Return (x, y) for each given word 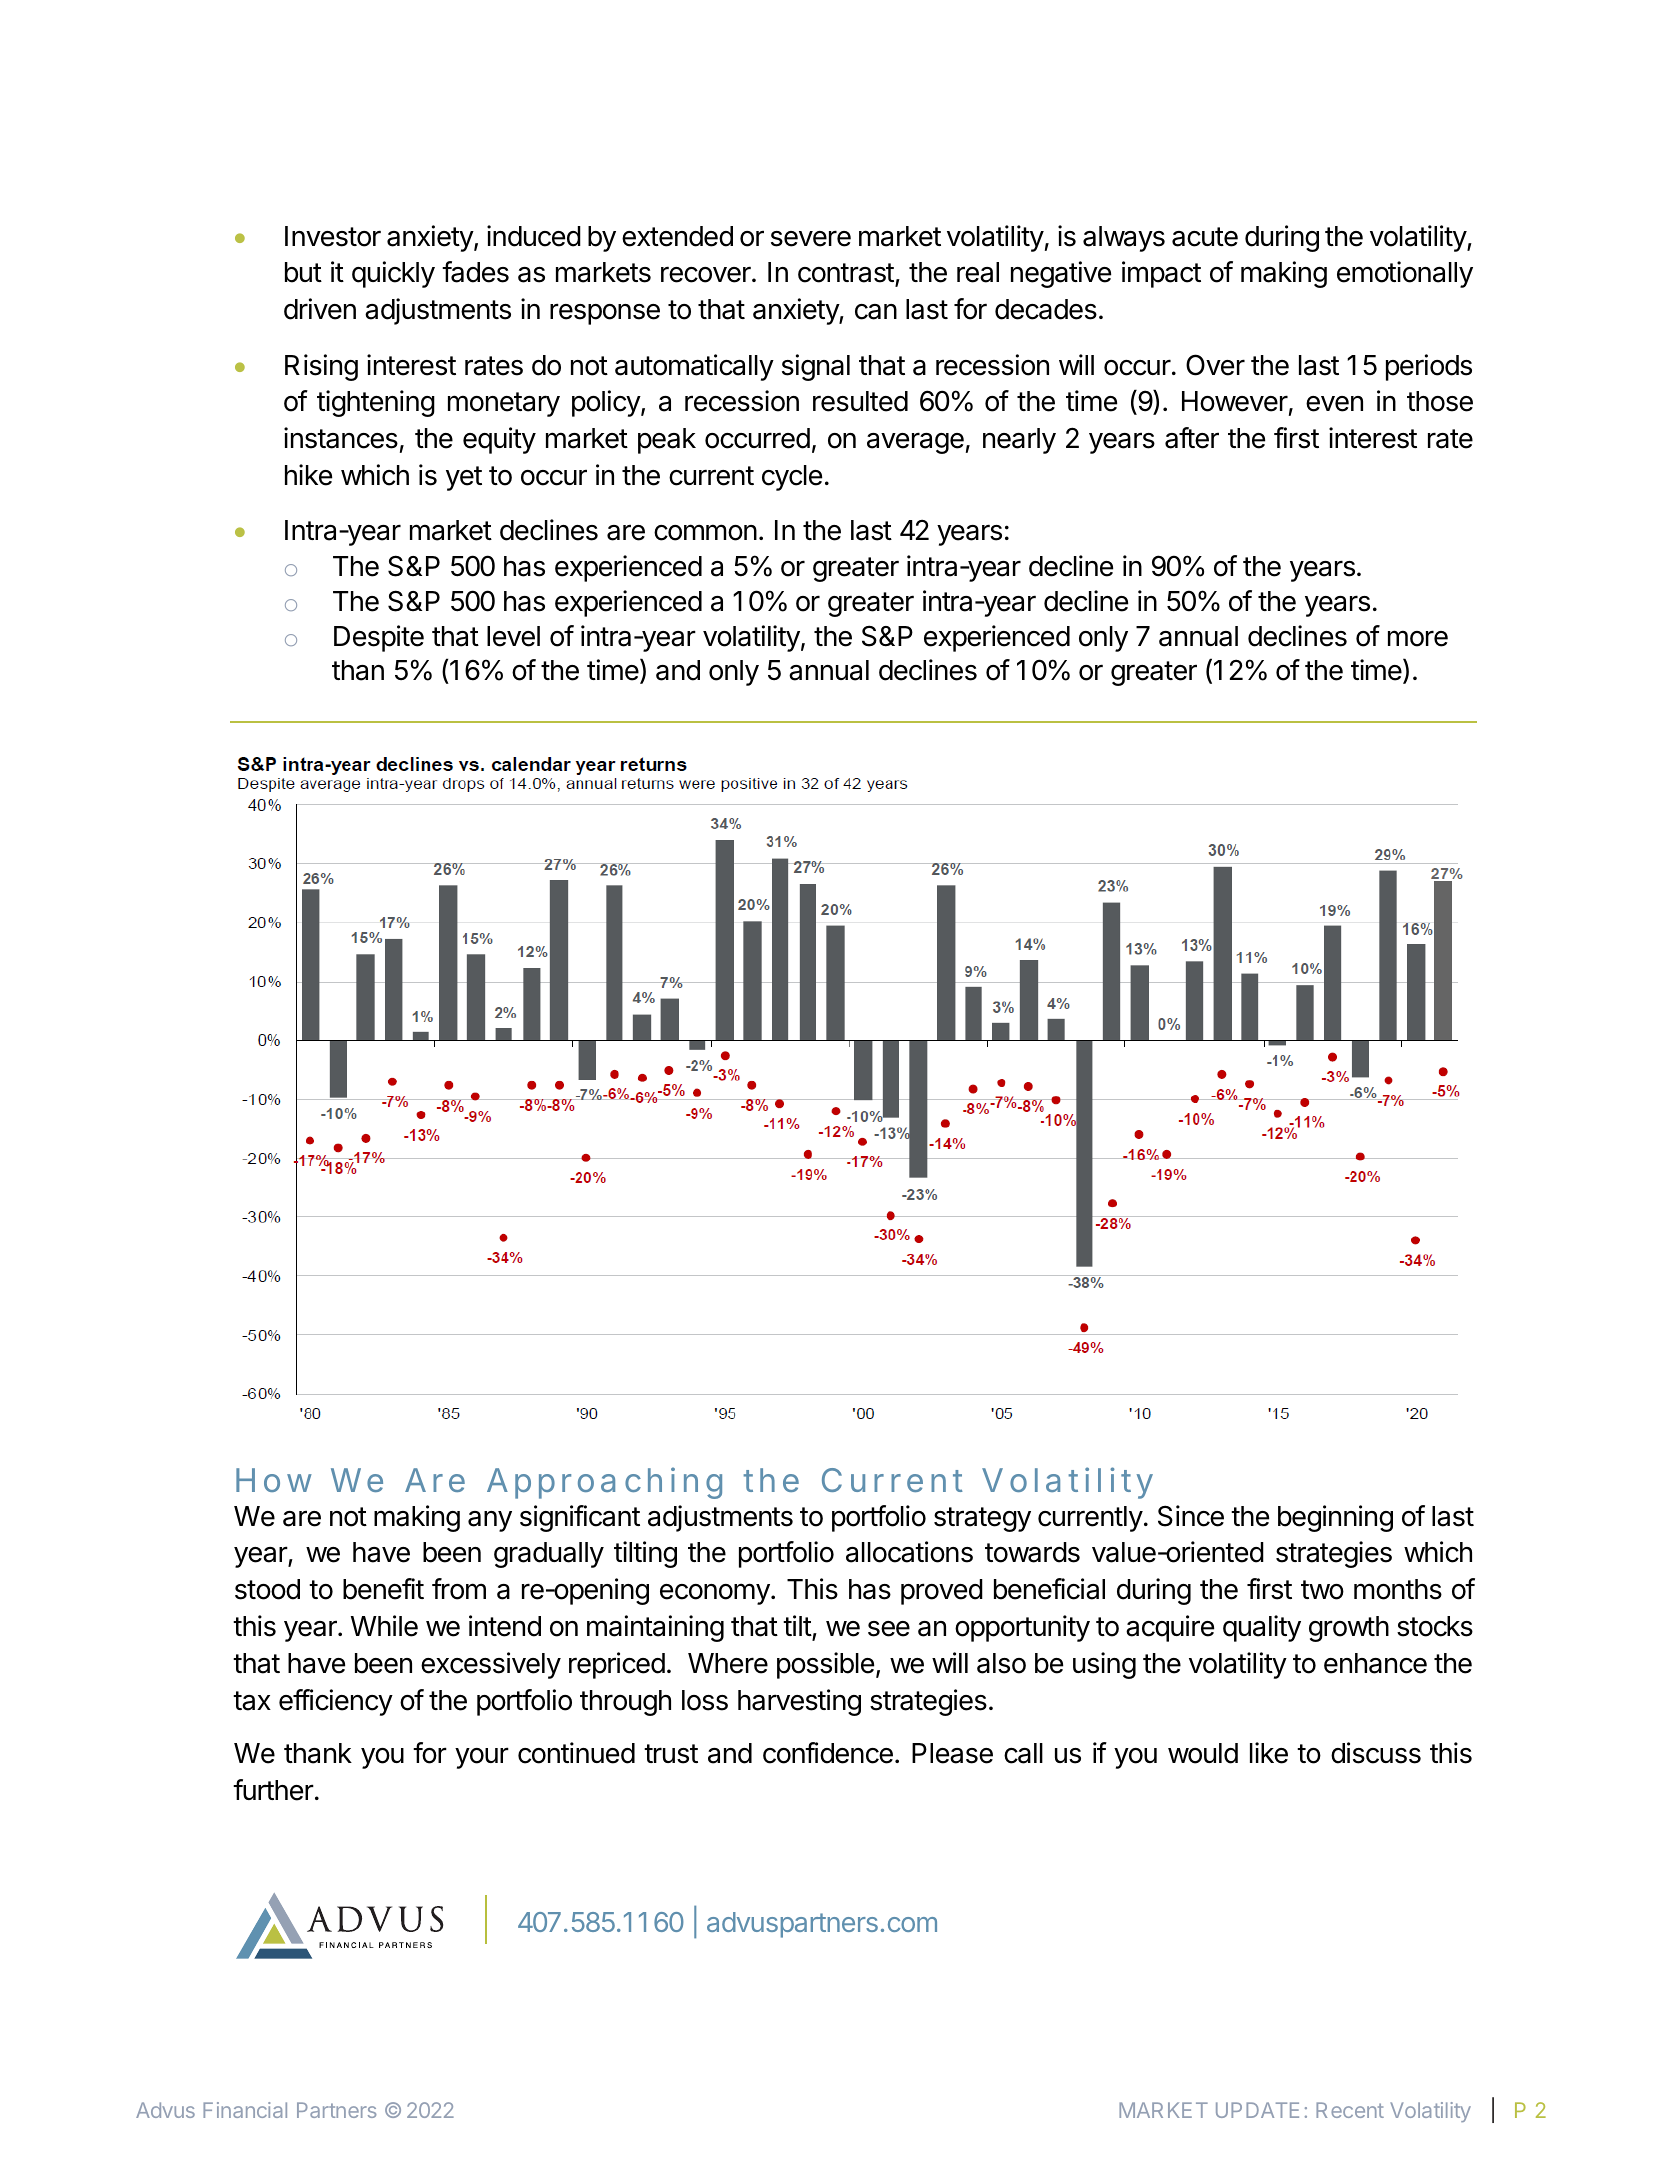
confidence (828, 1753)
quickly (393, 274)
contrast (846, 273)
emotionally (1405, 274)
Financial (245, 2110)
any (490, 1521)
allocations (909, 1552)
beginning (1335, 1518)
